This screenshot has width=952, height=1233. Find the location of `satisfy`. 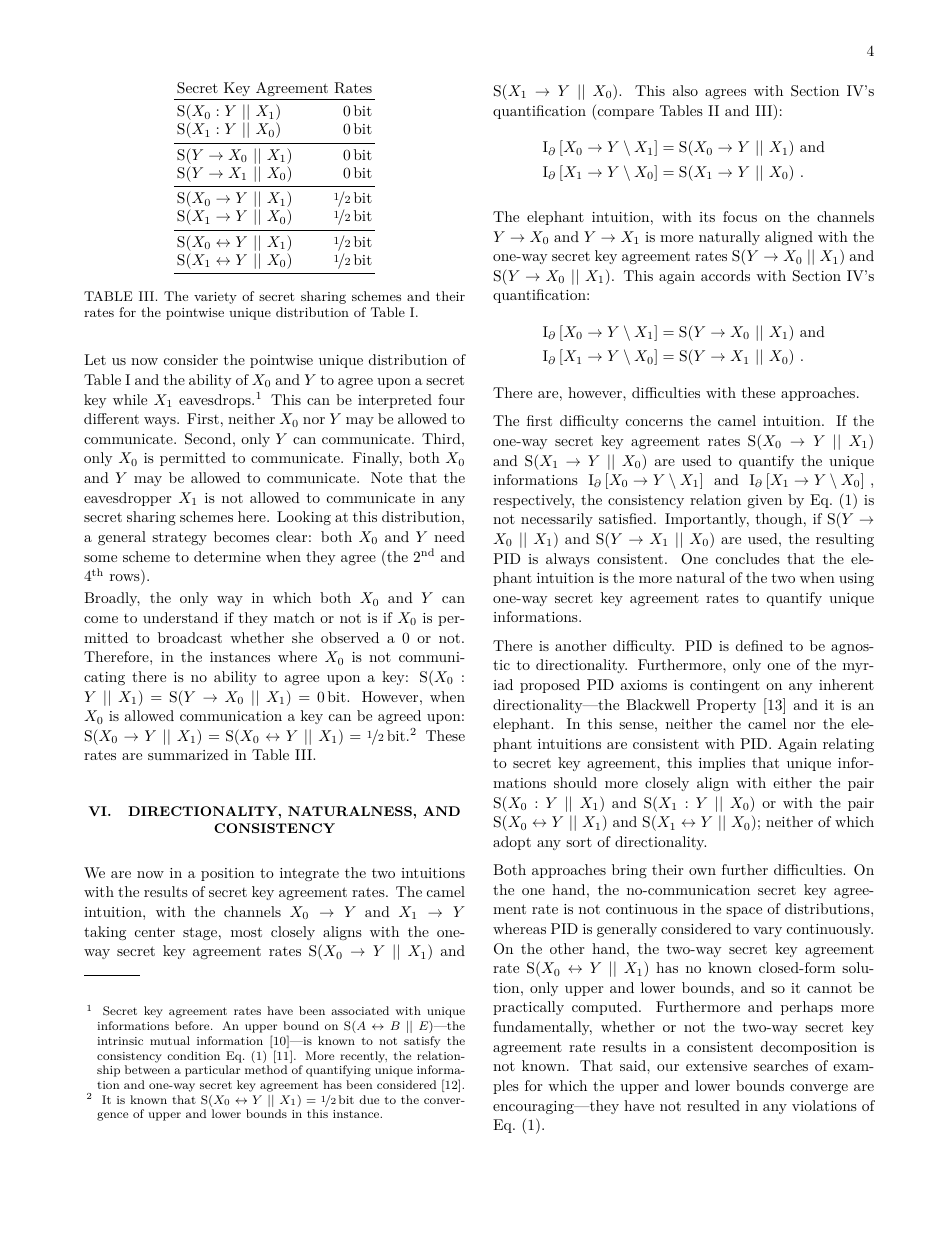

satisfy is located at coordinates (422, 1042).
